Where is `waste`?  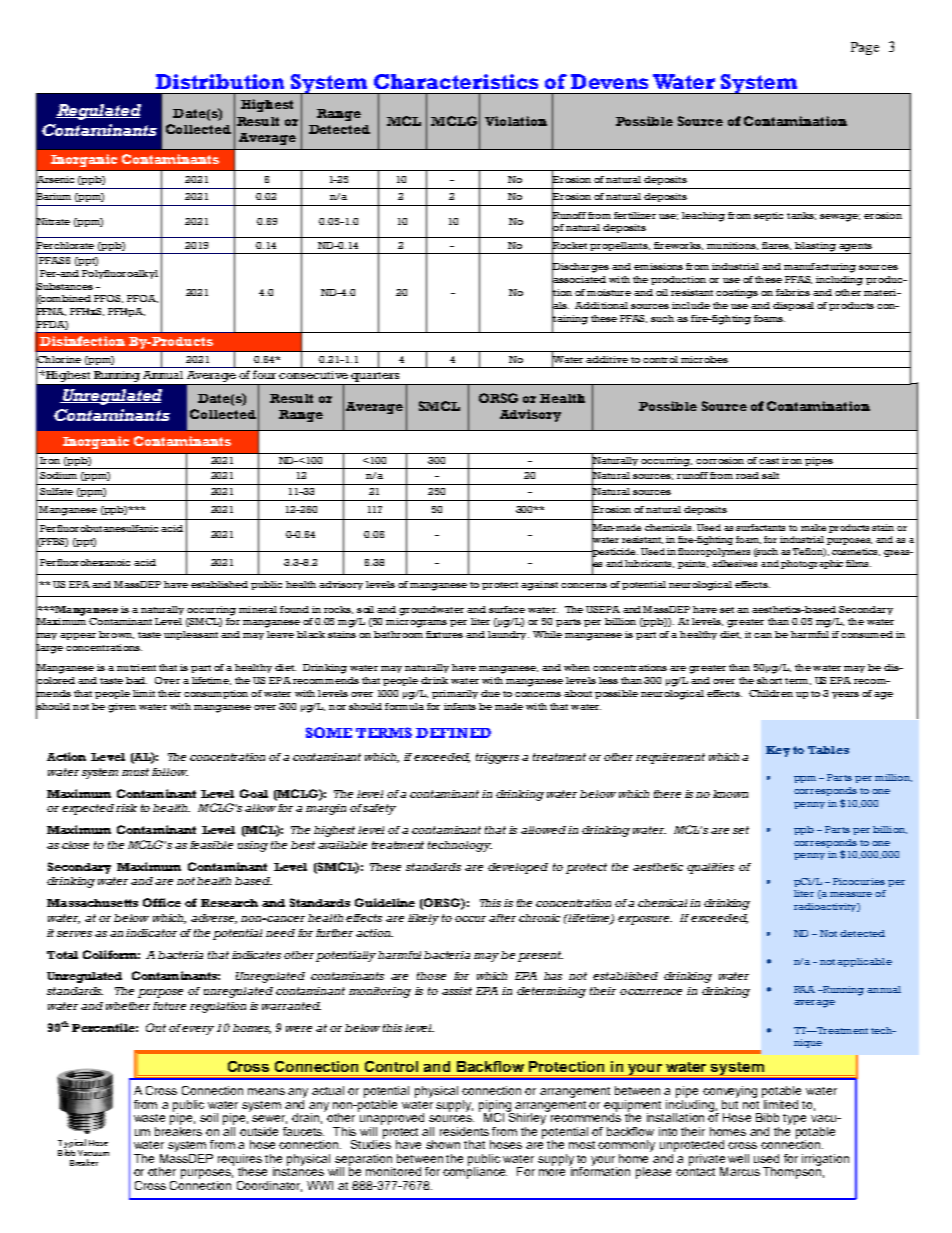 waste is located at coordinates (149, 1118).
